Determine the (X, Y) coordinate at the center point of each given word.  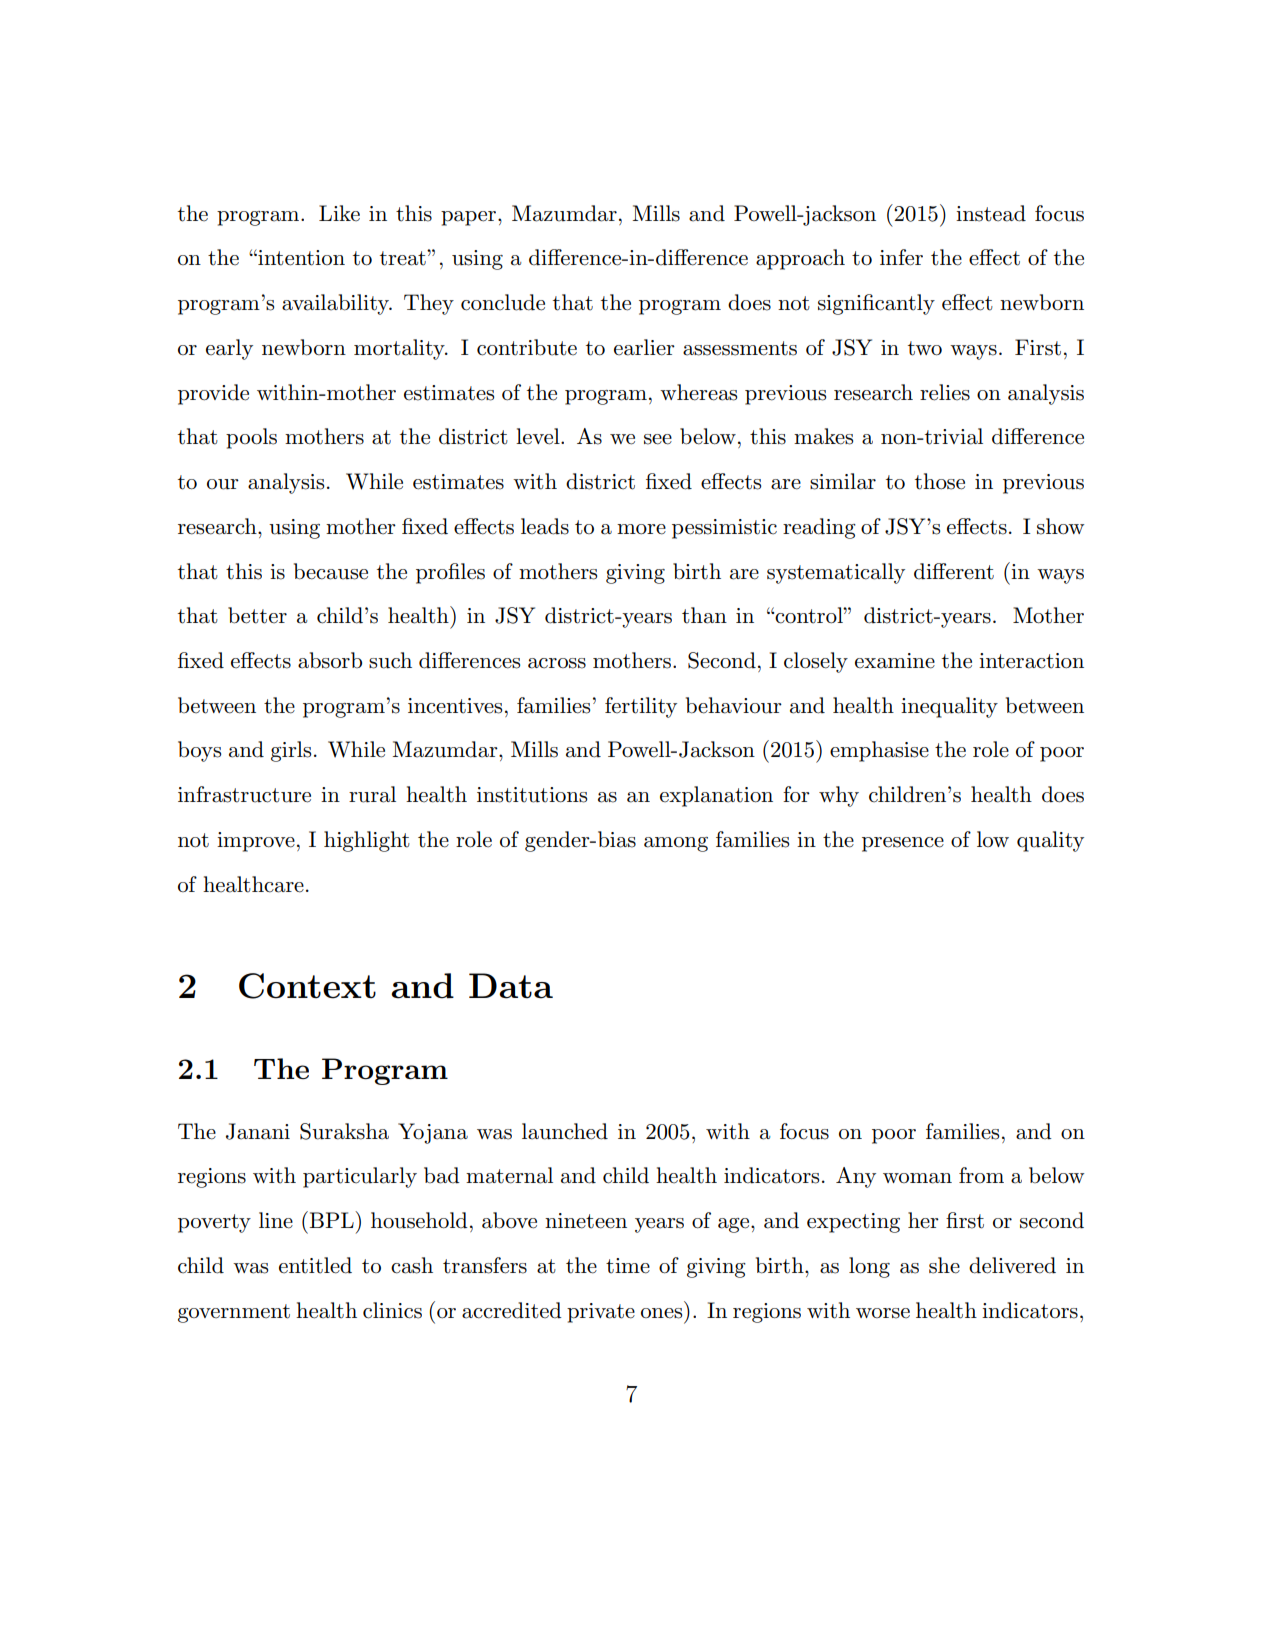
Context (307, 986)
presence (903, 844)
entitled (315, 1265)
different (954, 571)
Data (511, 986)
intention (300, 257)
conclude (503, 302)
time (628, 1266)
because (331, 571)
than (704, 615)
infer (901, 257)
